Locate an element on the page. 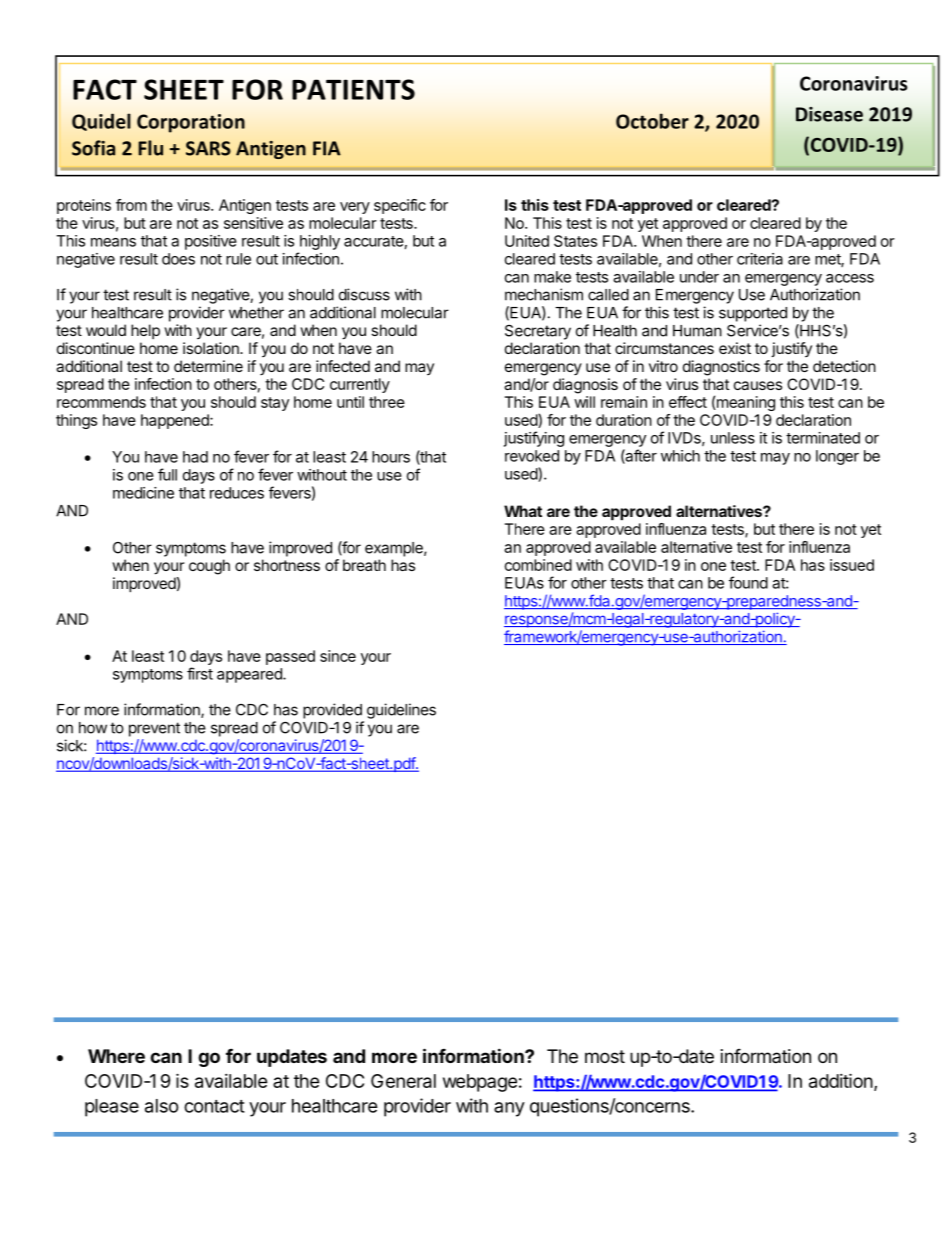 This image has width=952, height=1233. Disease is located at coordinates (829, 114).
